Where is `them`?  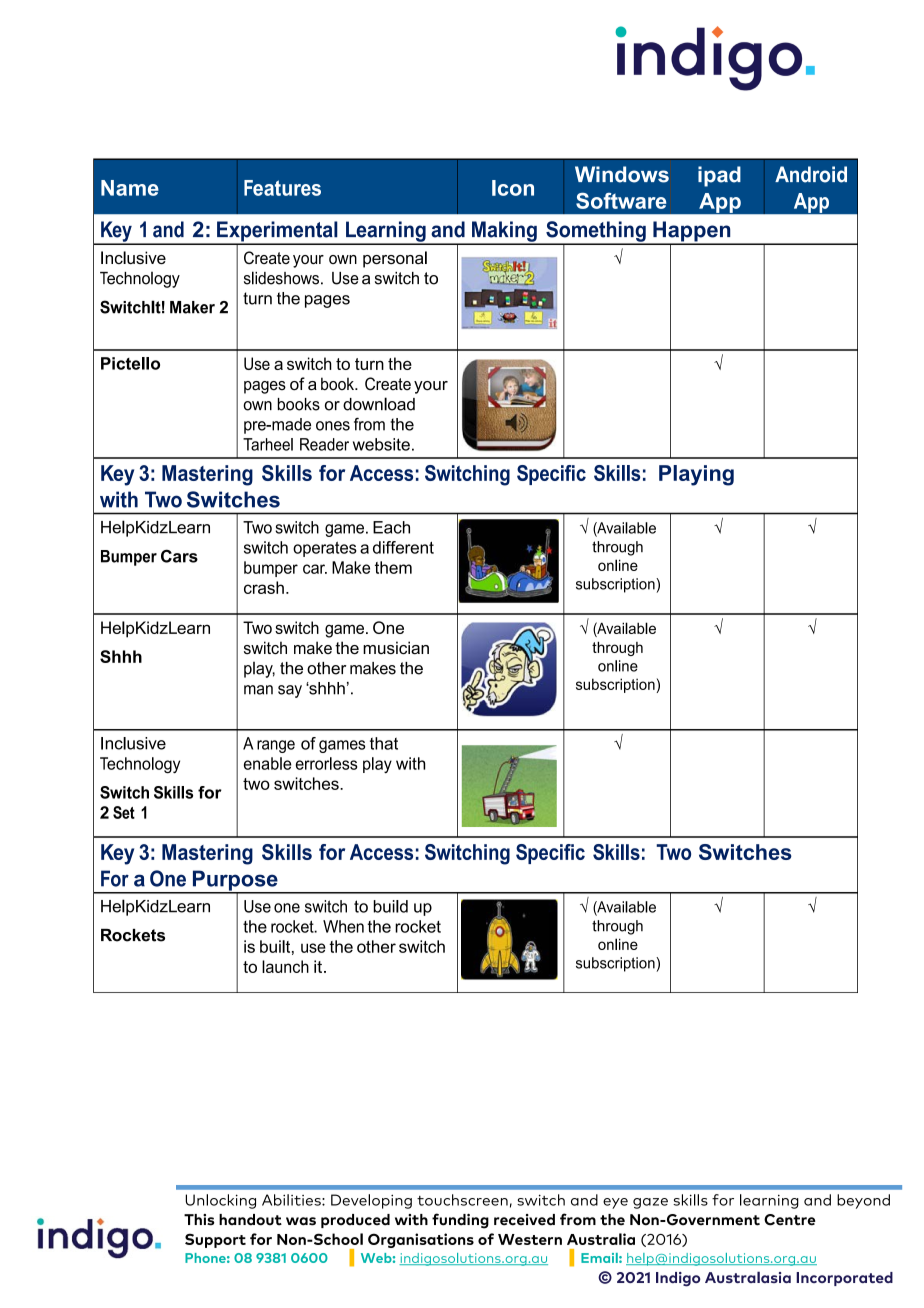 them is located at coordinates (393, 567).
